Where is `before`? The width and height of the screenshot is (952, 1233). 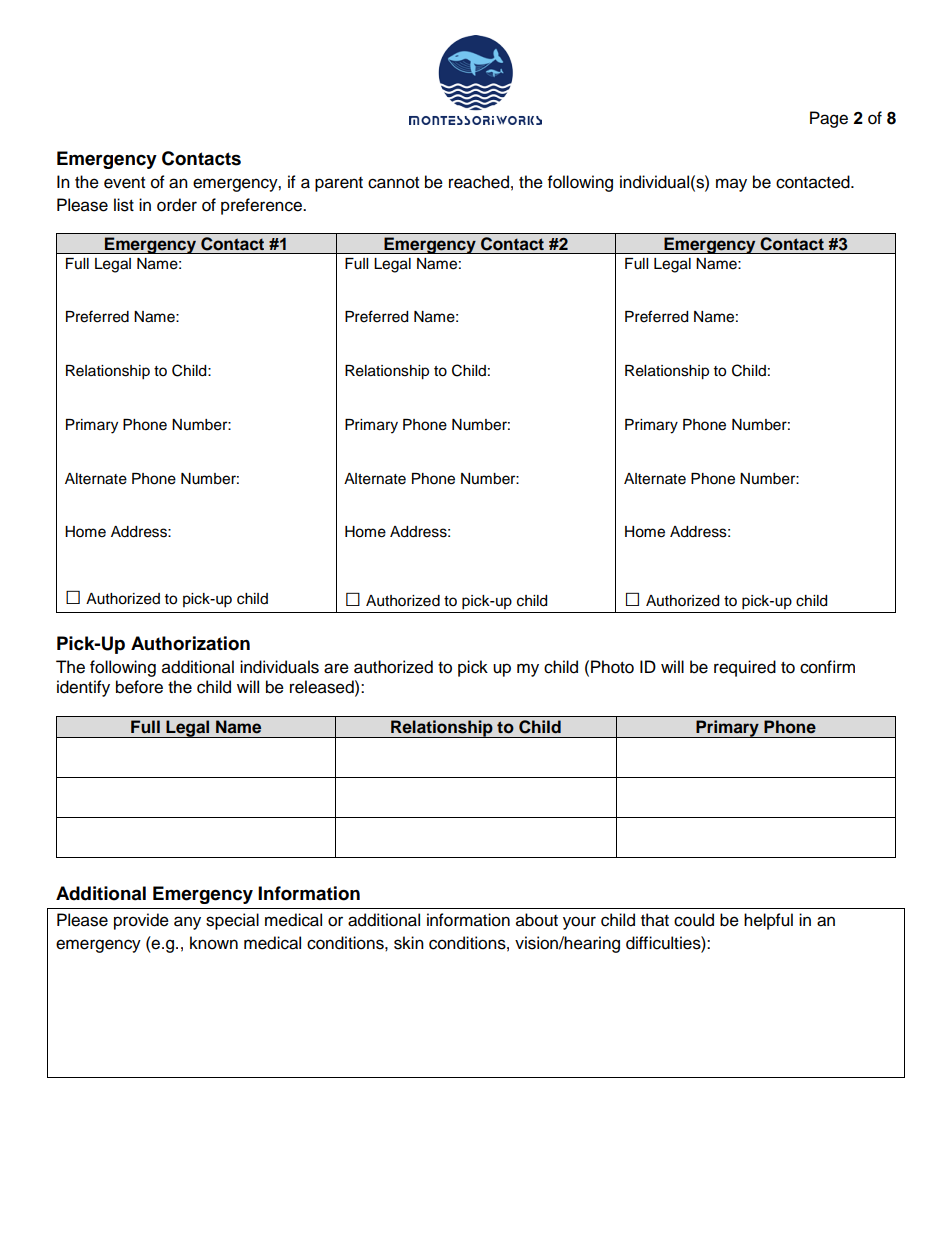 before is located at coordinates (139, 687).
